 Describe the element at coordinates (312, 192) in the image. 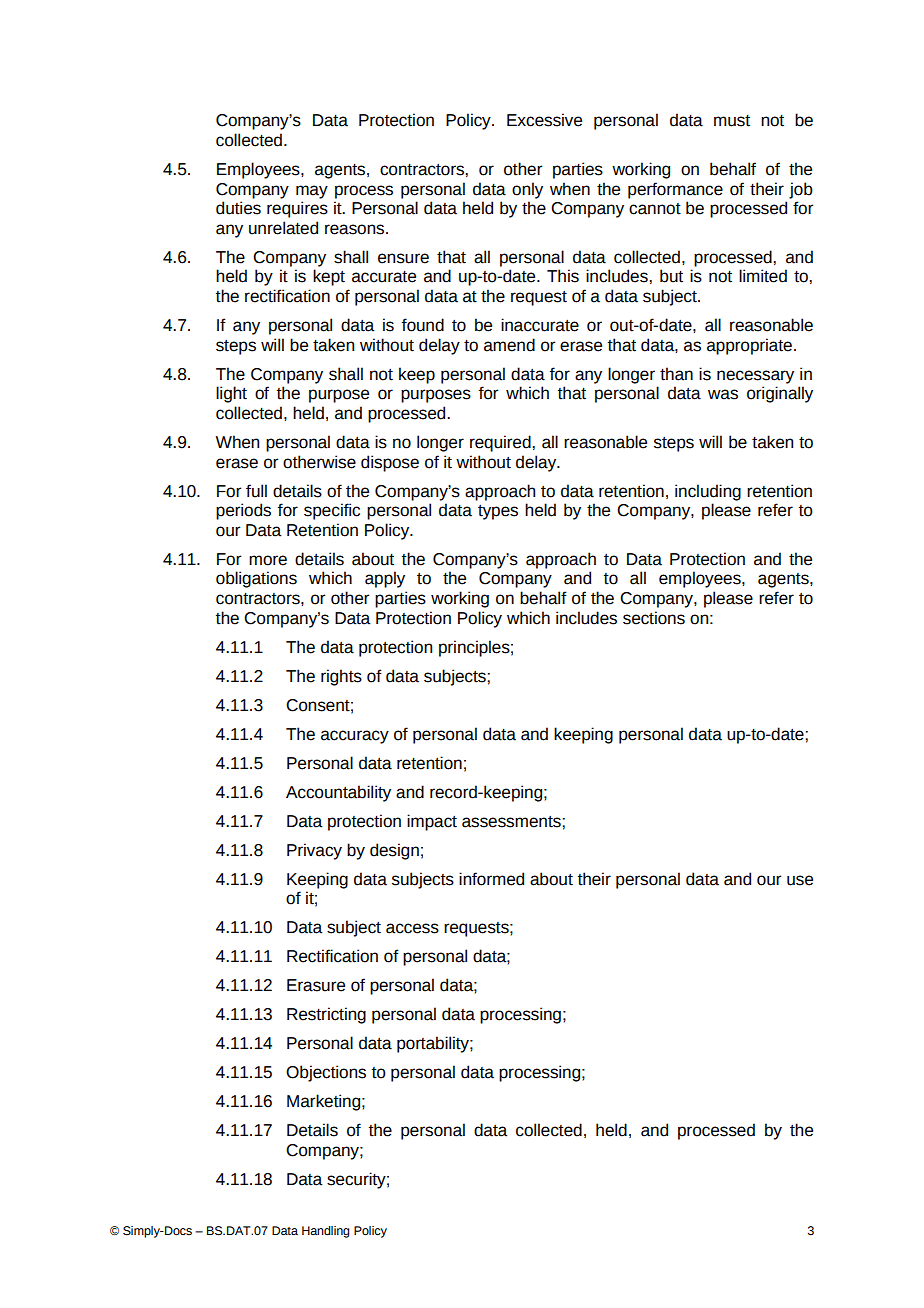

I see `may` at that location.
